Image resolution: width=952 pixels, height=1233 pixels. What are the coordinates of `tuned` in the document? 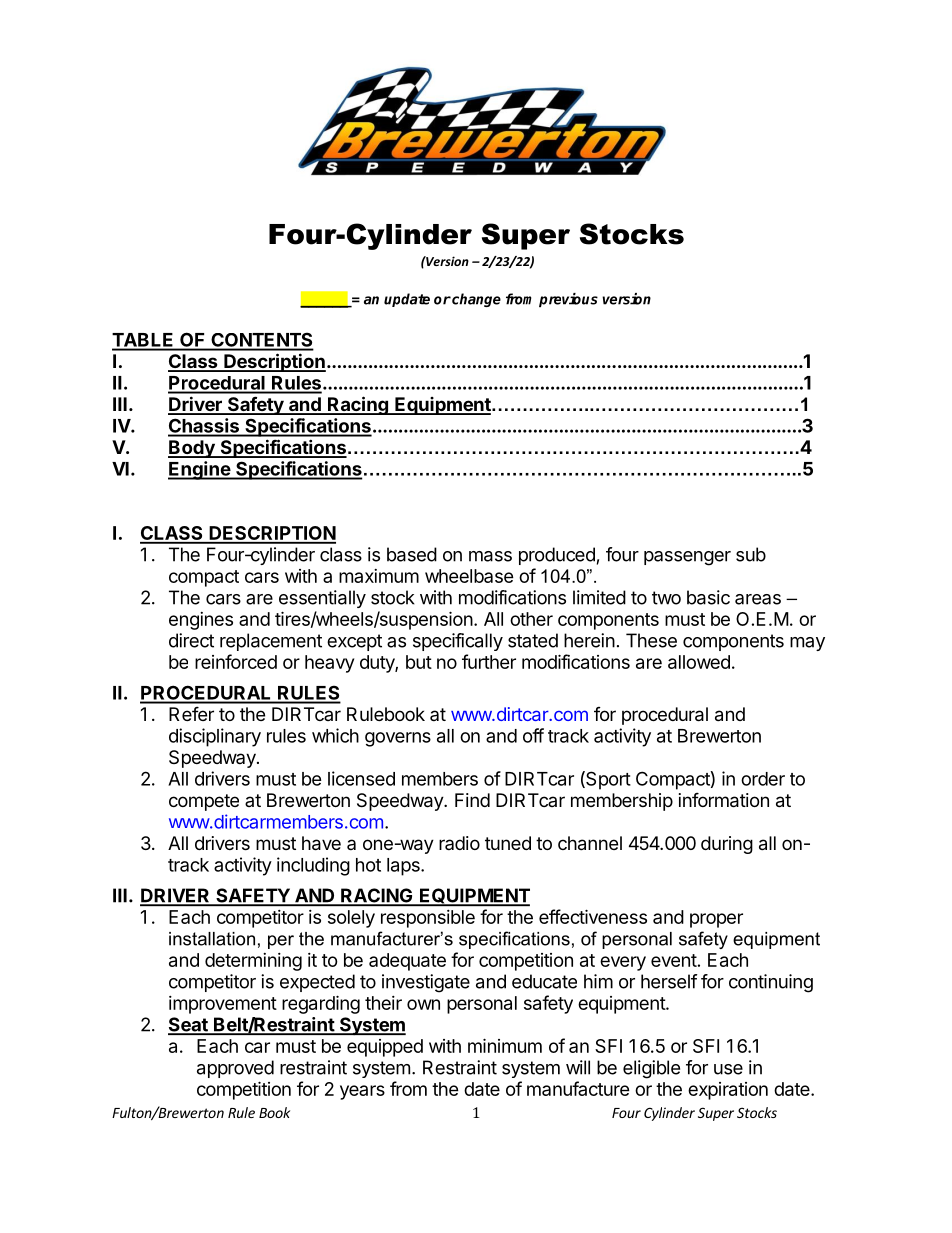 It's located at (508, 843).
